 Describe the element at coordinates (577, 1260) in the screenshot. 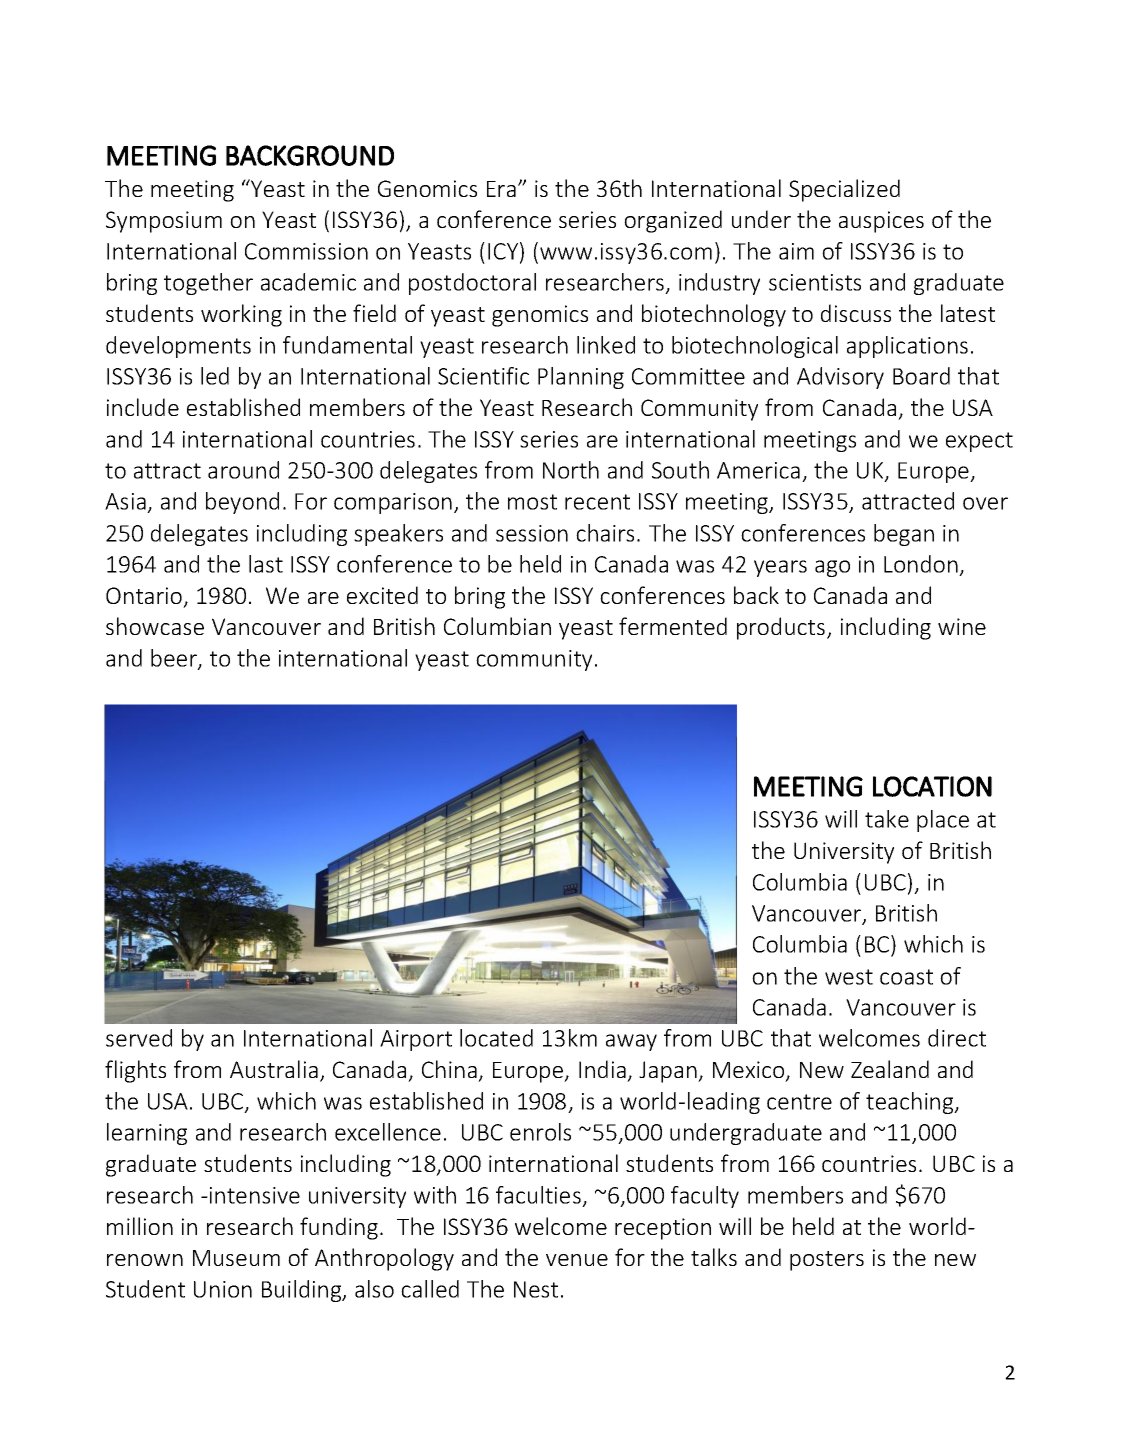

I see `venue` at that location.
